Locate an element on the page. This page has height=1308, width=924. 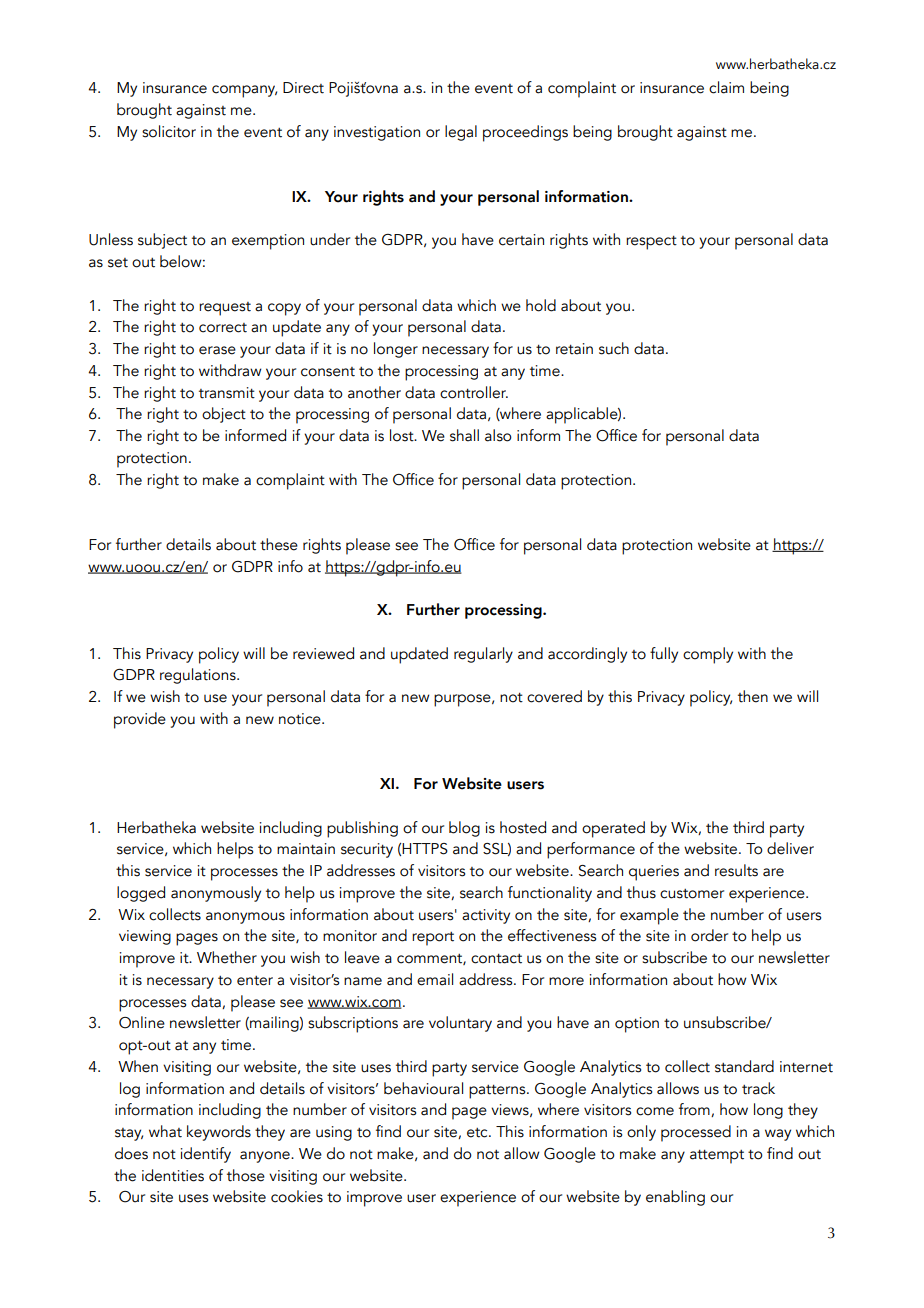
activity is located at coordinates (486, 916).
